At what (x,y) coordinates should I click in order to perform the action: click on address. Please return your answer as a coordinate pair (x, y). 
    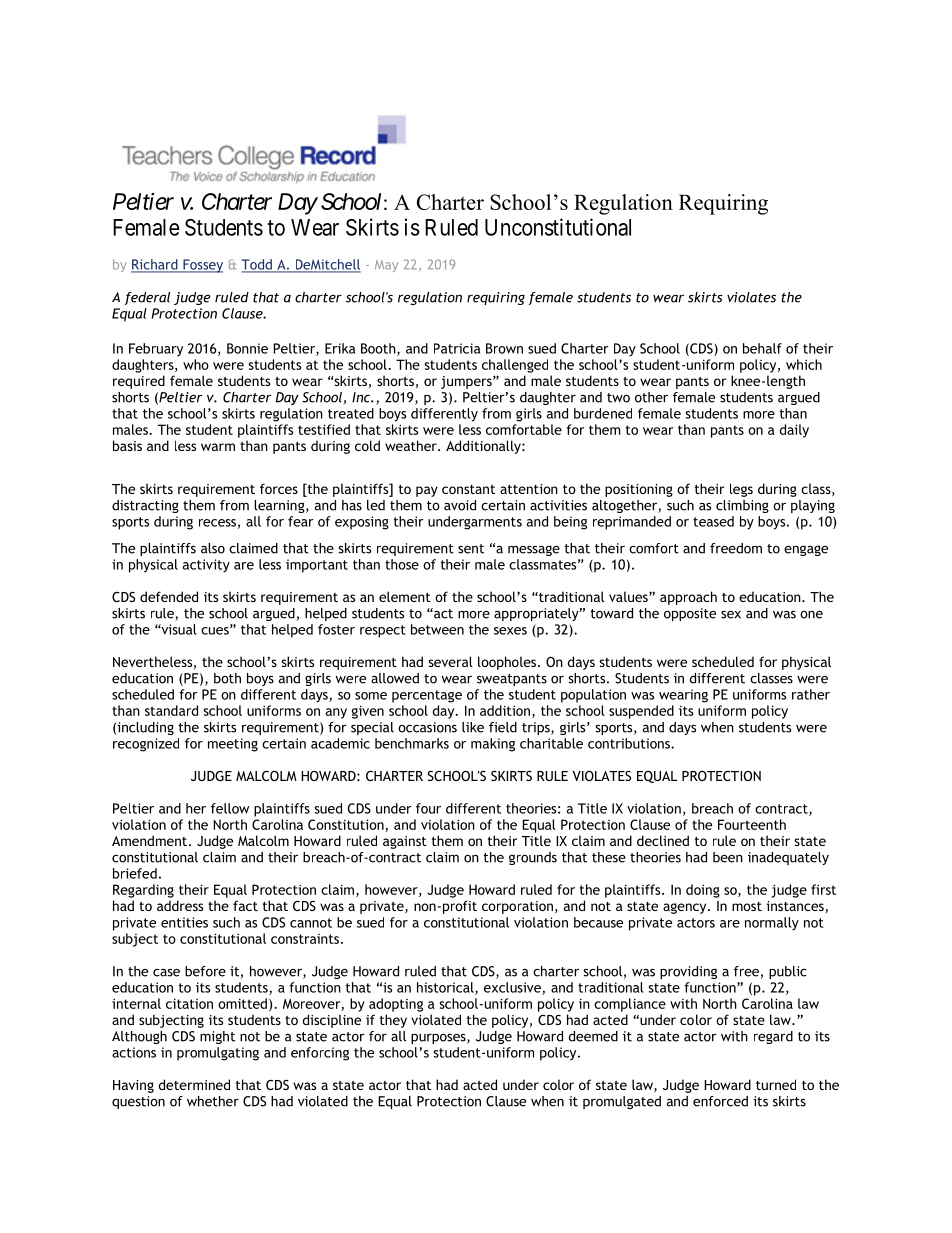
    Looking at the image, I should click on (180, 905).
